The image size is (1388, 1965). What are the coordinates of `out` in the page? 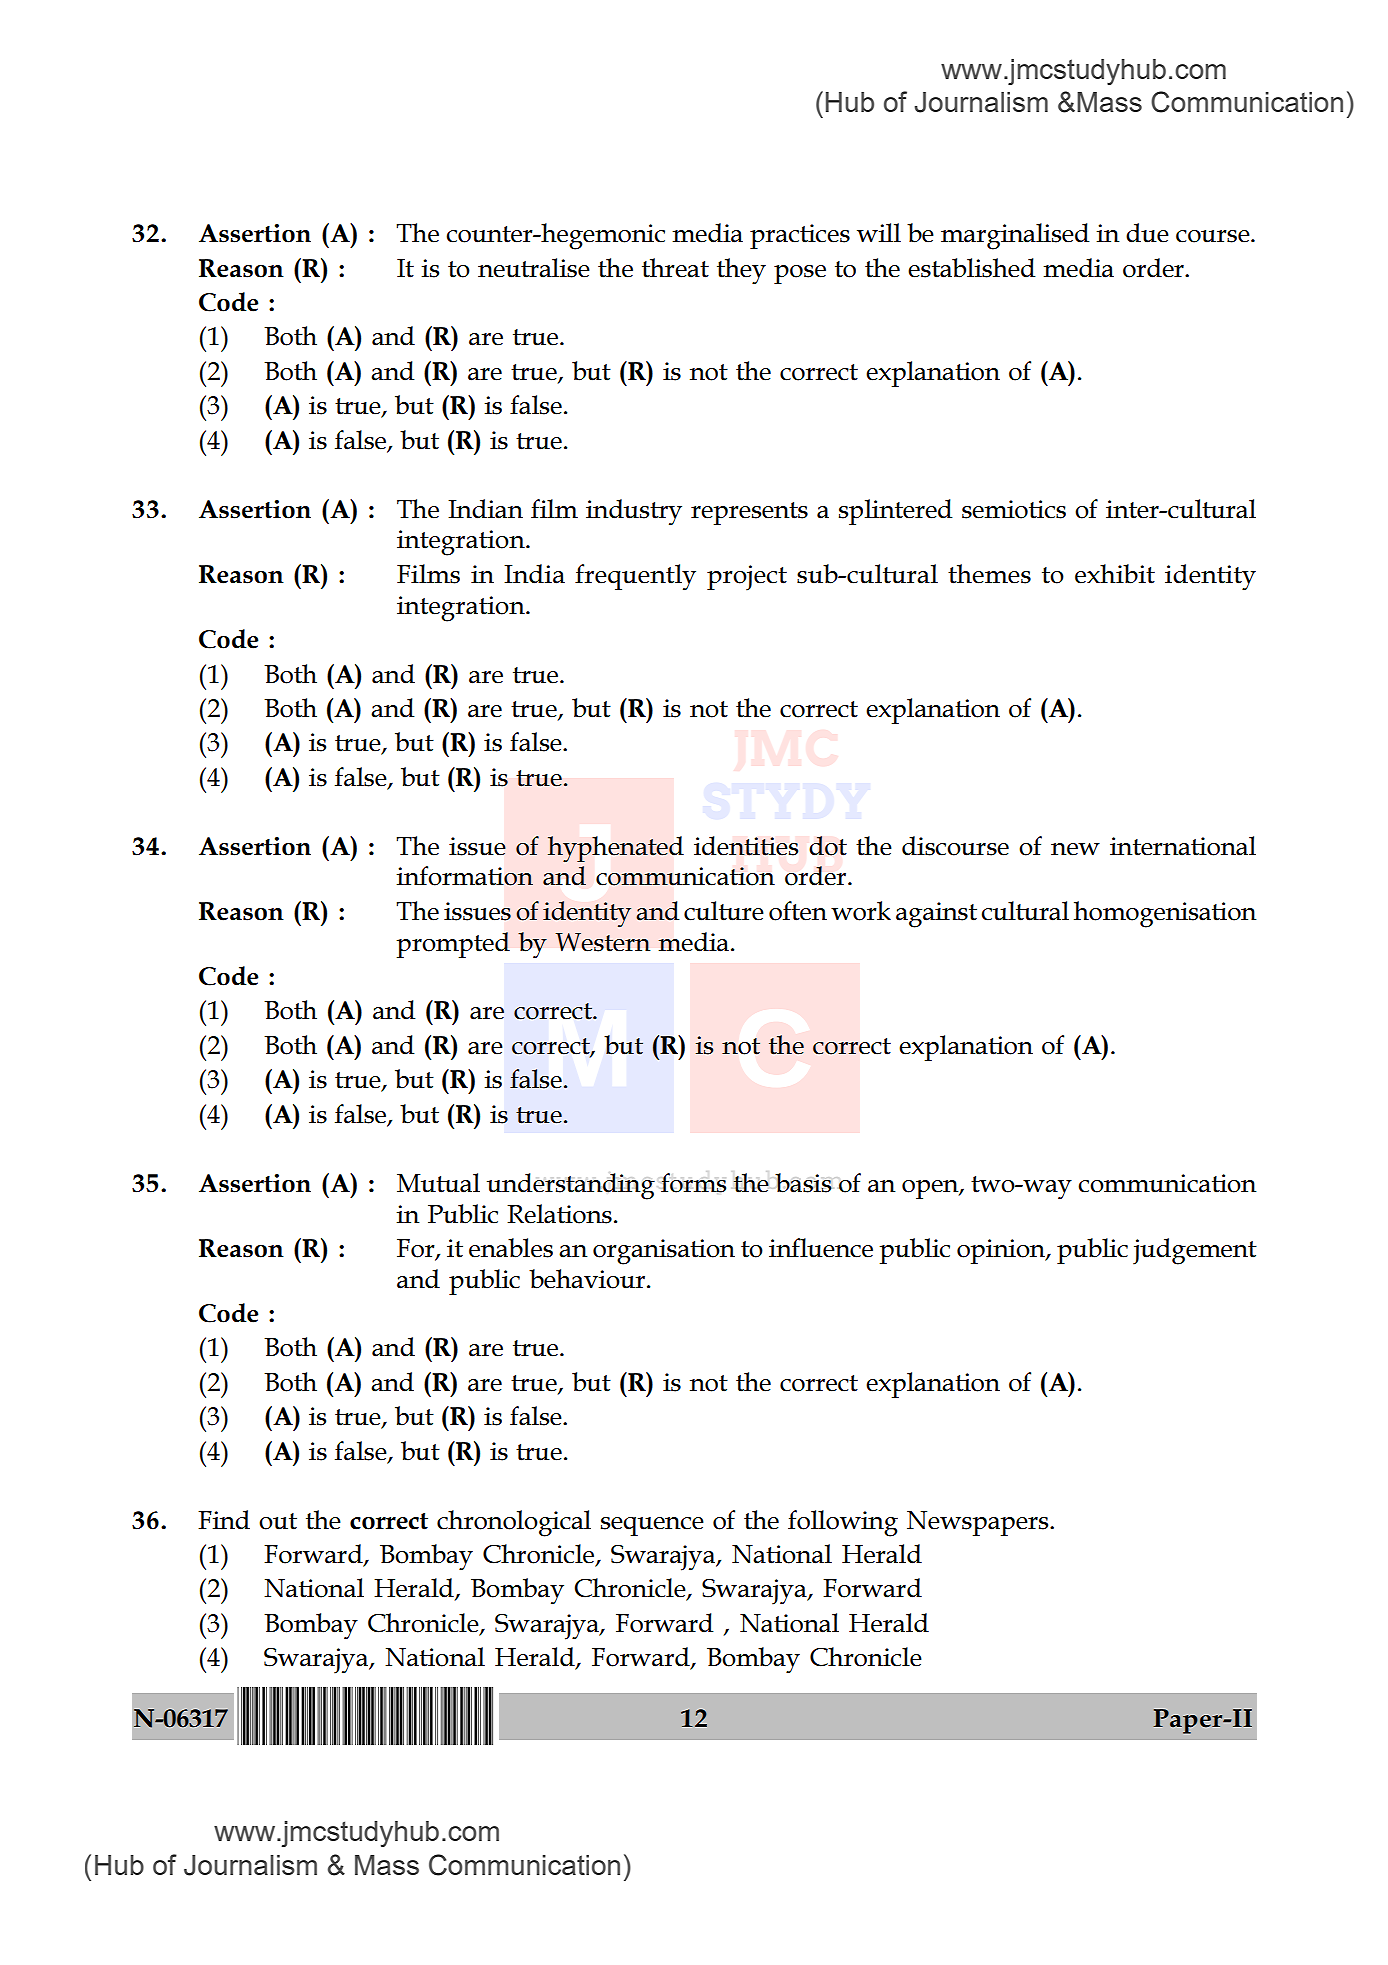 It's located at (278, 1521).
